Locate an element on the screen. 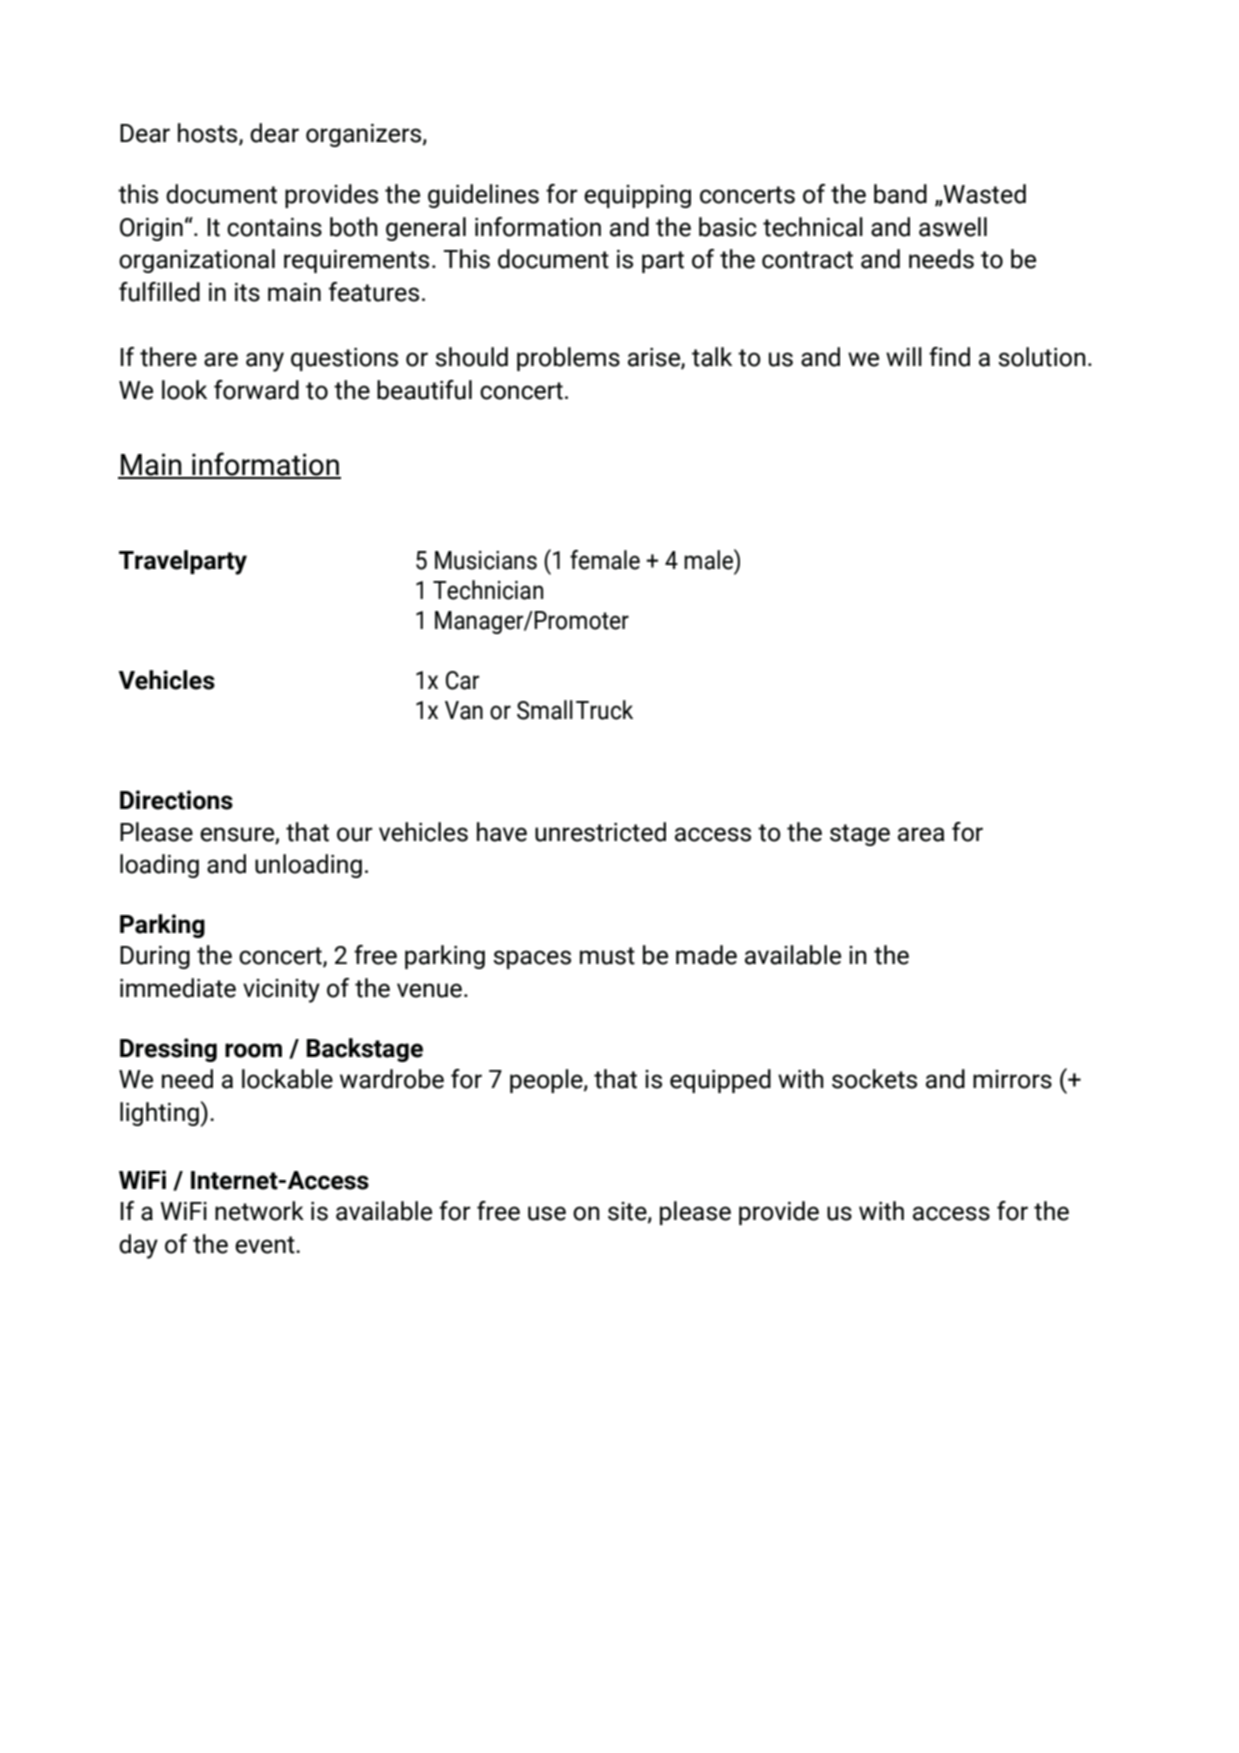  sockets is located at coordinates (874, 1079).
